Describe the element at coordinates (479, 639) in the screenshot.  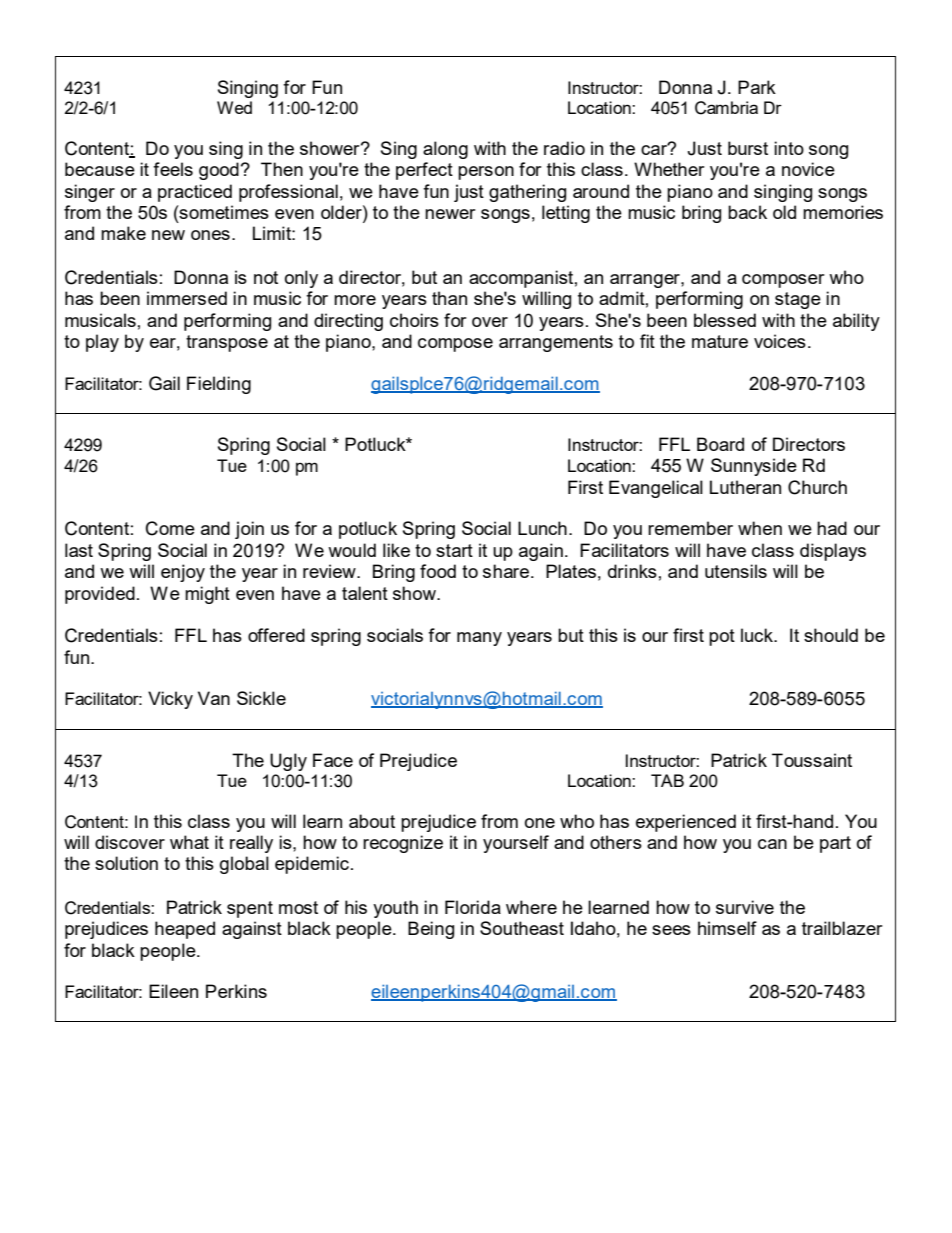
I see `many` at that location.
